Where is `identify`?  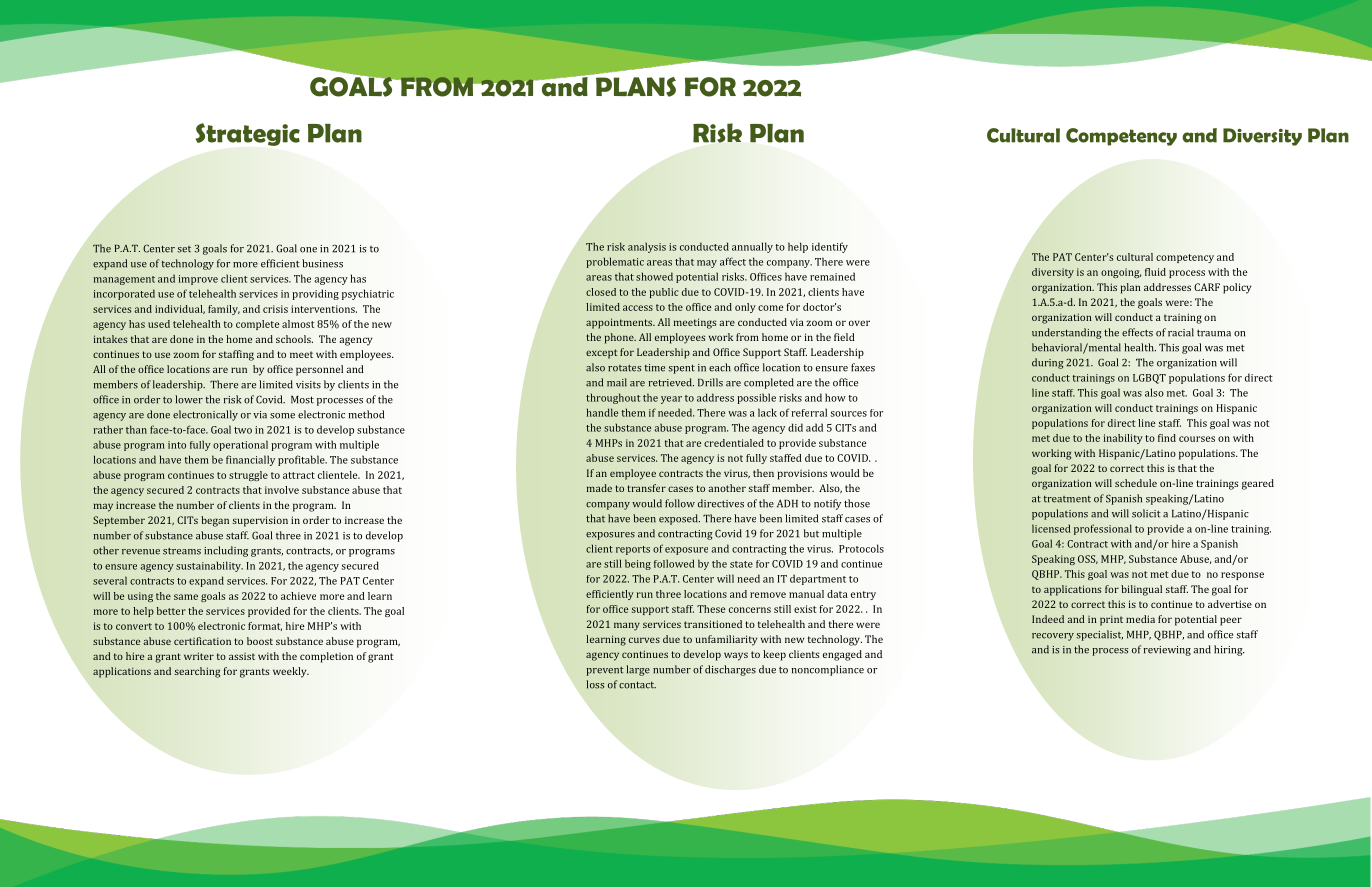 identify is located at coordinates (830, 247).
